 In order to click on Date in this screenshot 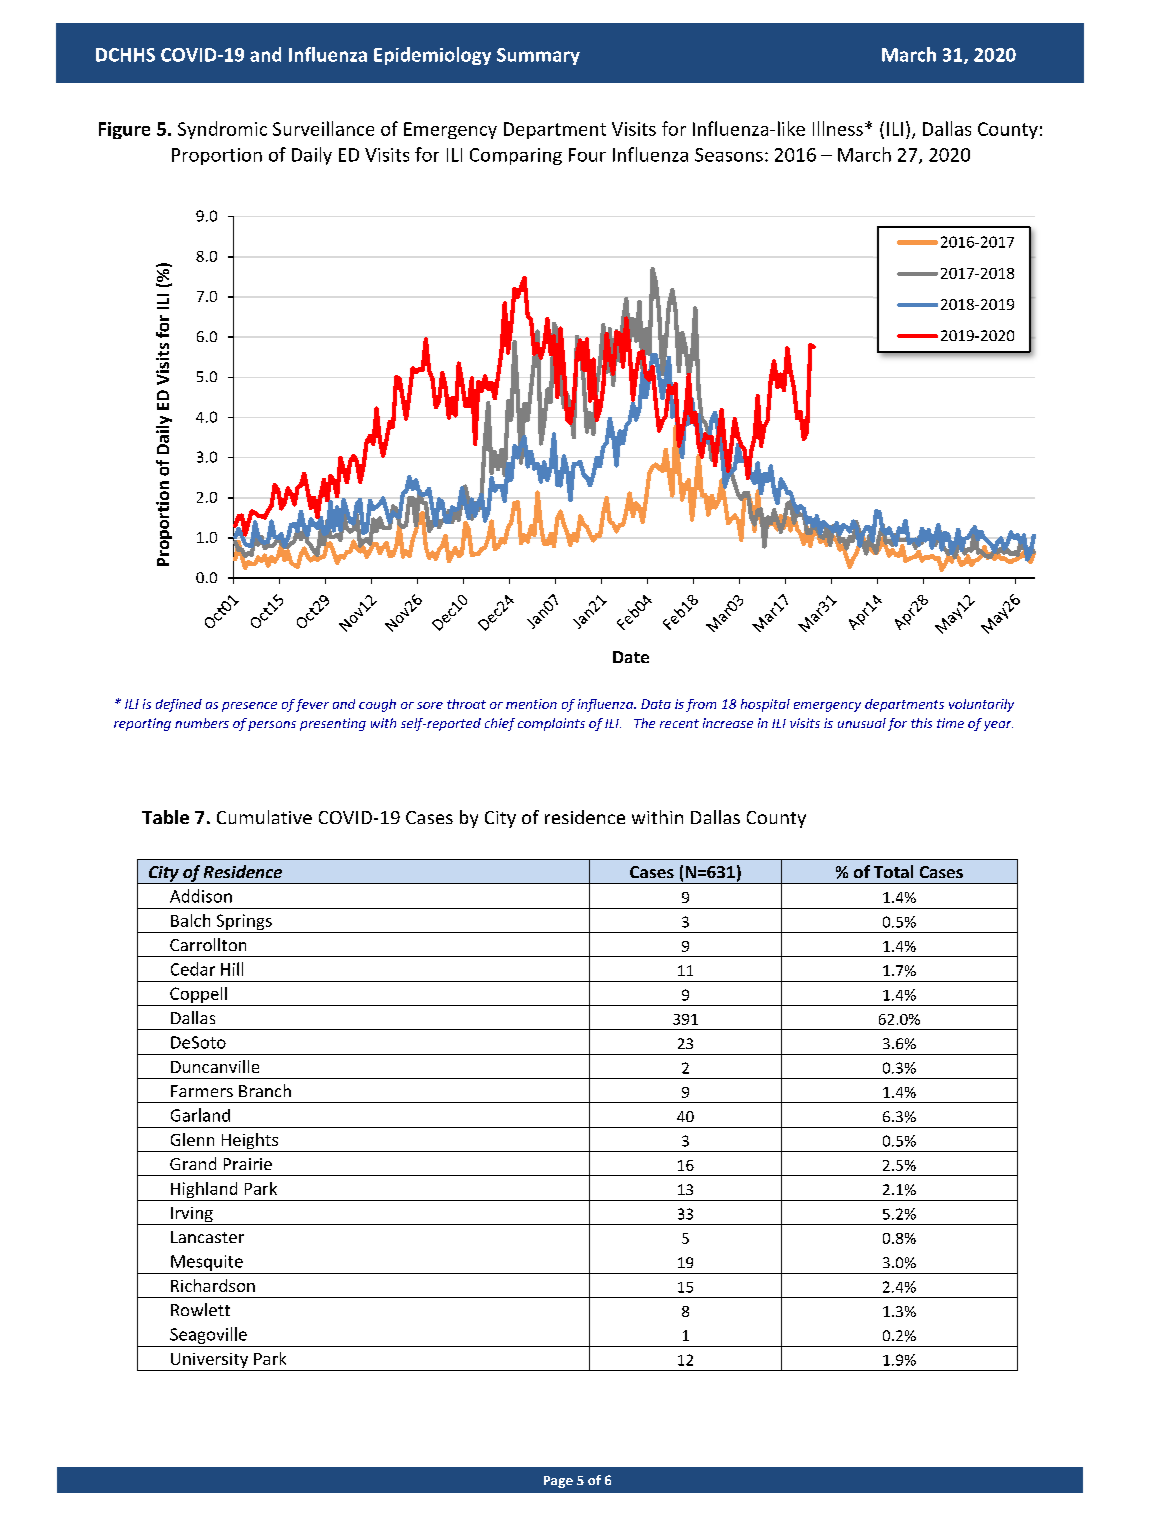, I will do `click(631, 657)`.
